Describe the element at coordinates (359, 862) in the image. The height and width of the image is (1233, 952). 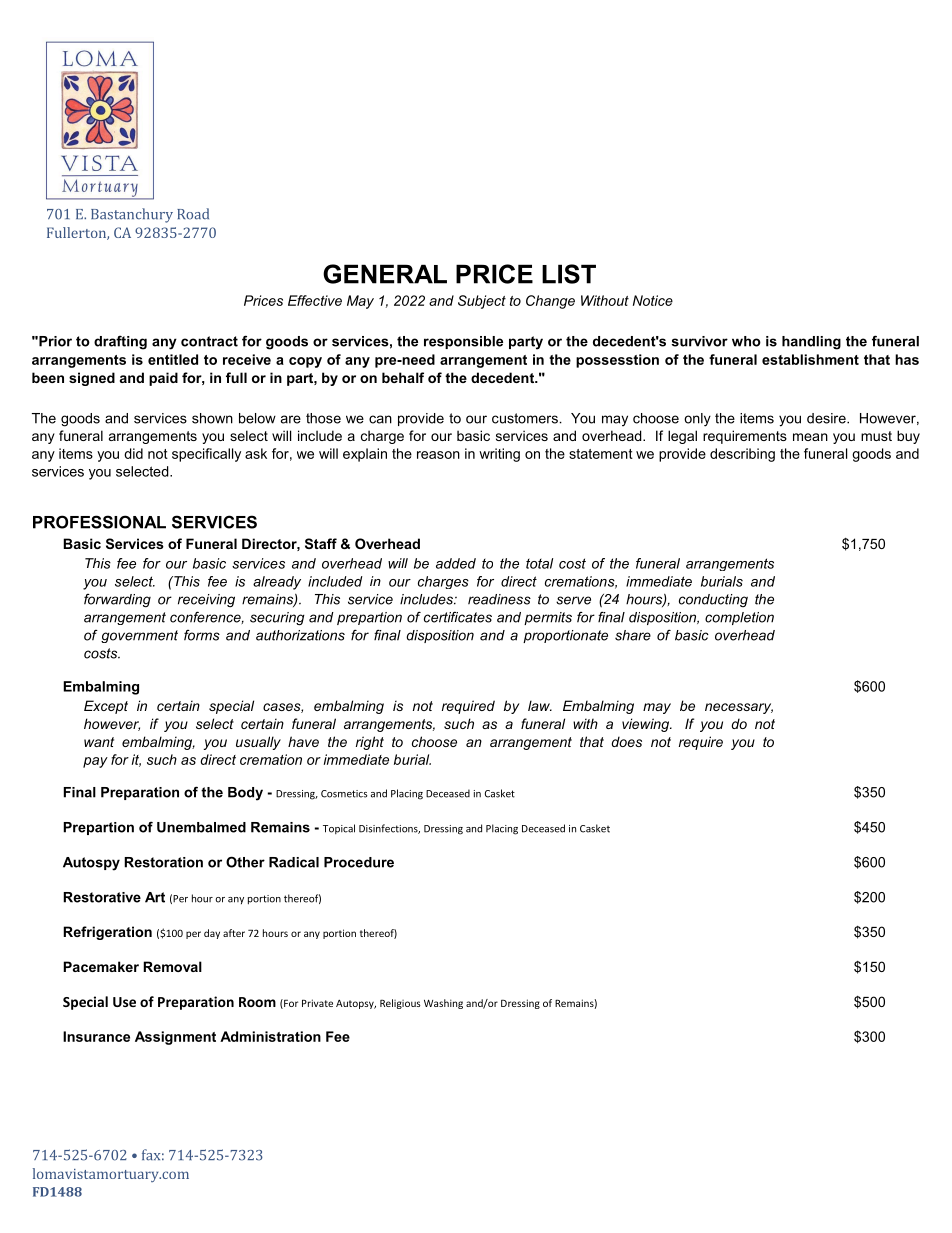
I see `Procedure` at that location.
